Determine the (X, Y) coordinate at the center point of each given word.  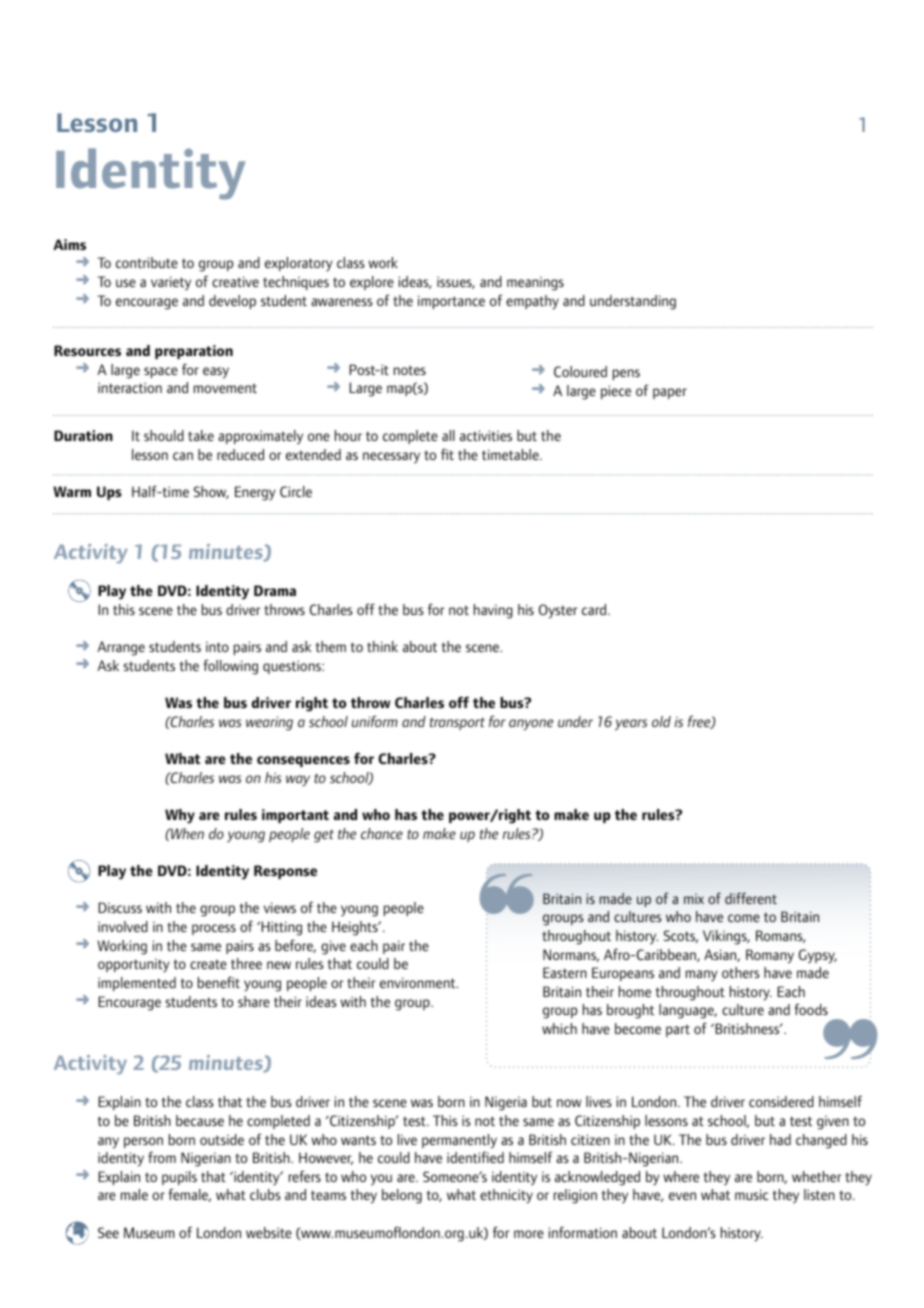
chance (382, 833)
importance (451, 302)
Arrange (121, 648)
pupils (179, 1178)
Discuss (120, 907)
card (594, 609)
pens (626, 374)
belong (402, 1196)
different (751, 898)
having (493, 611)
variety (171, 283)
